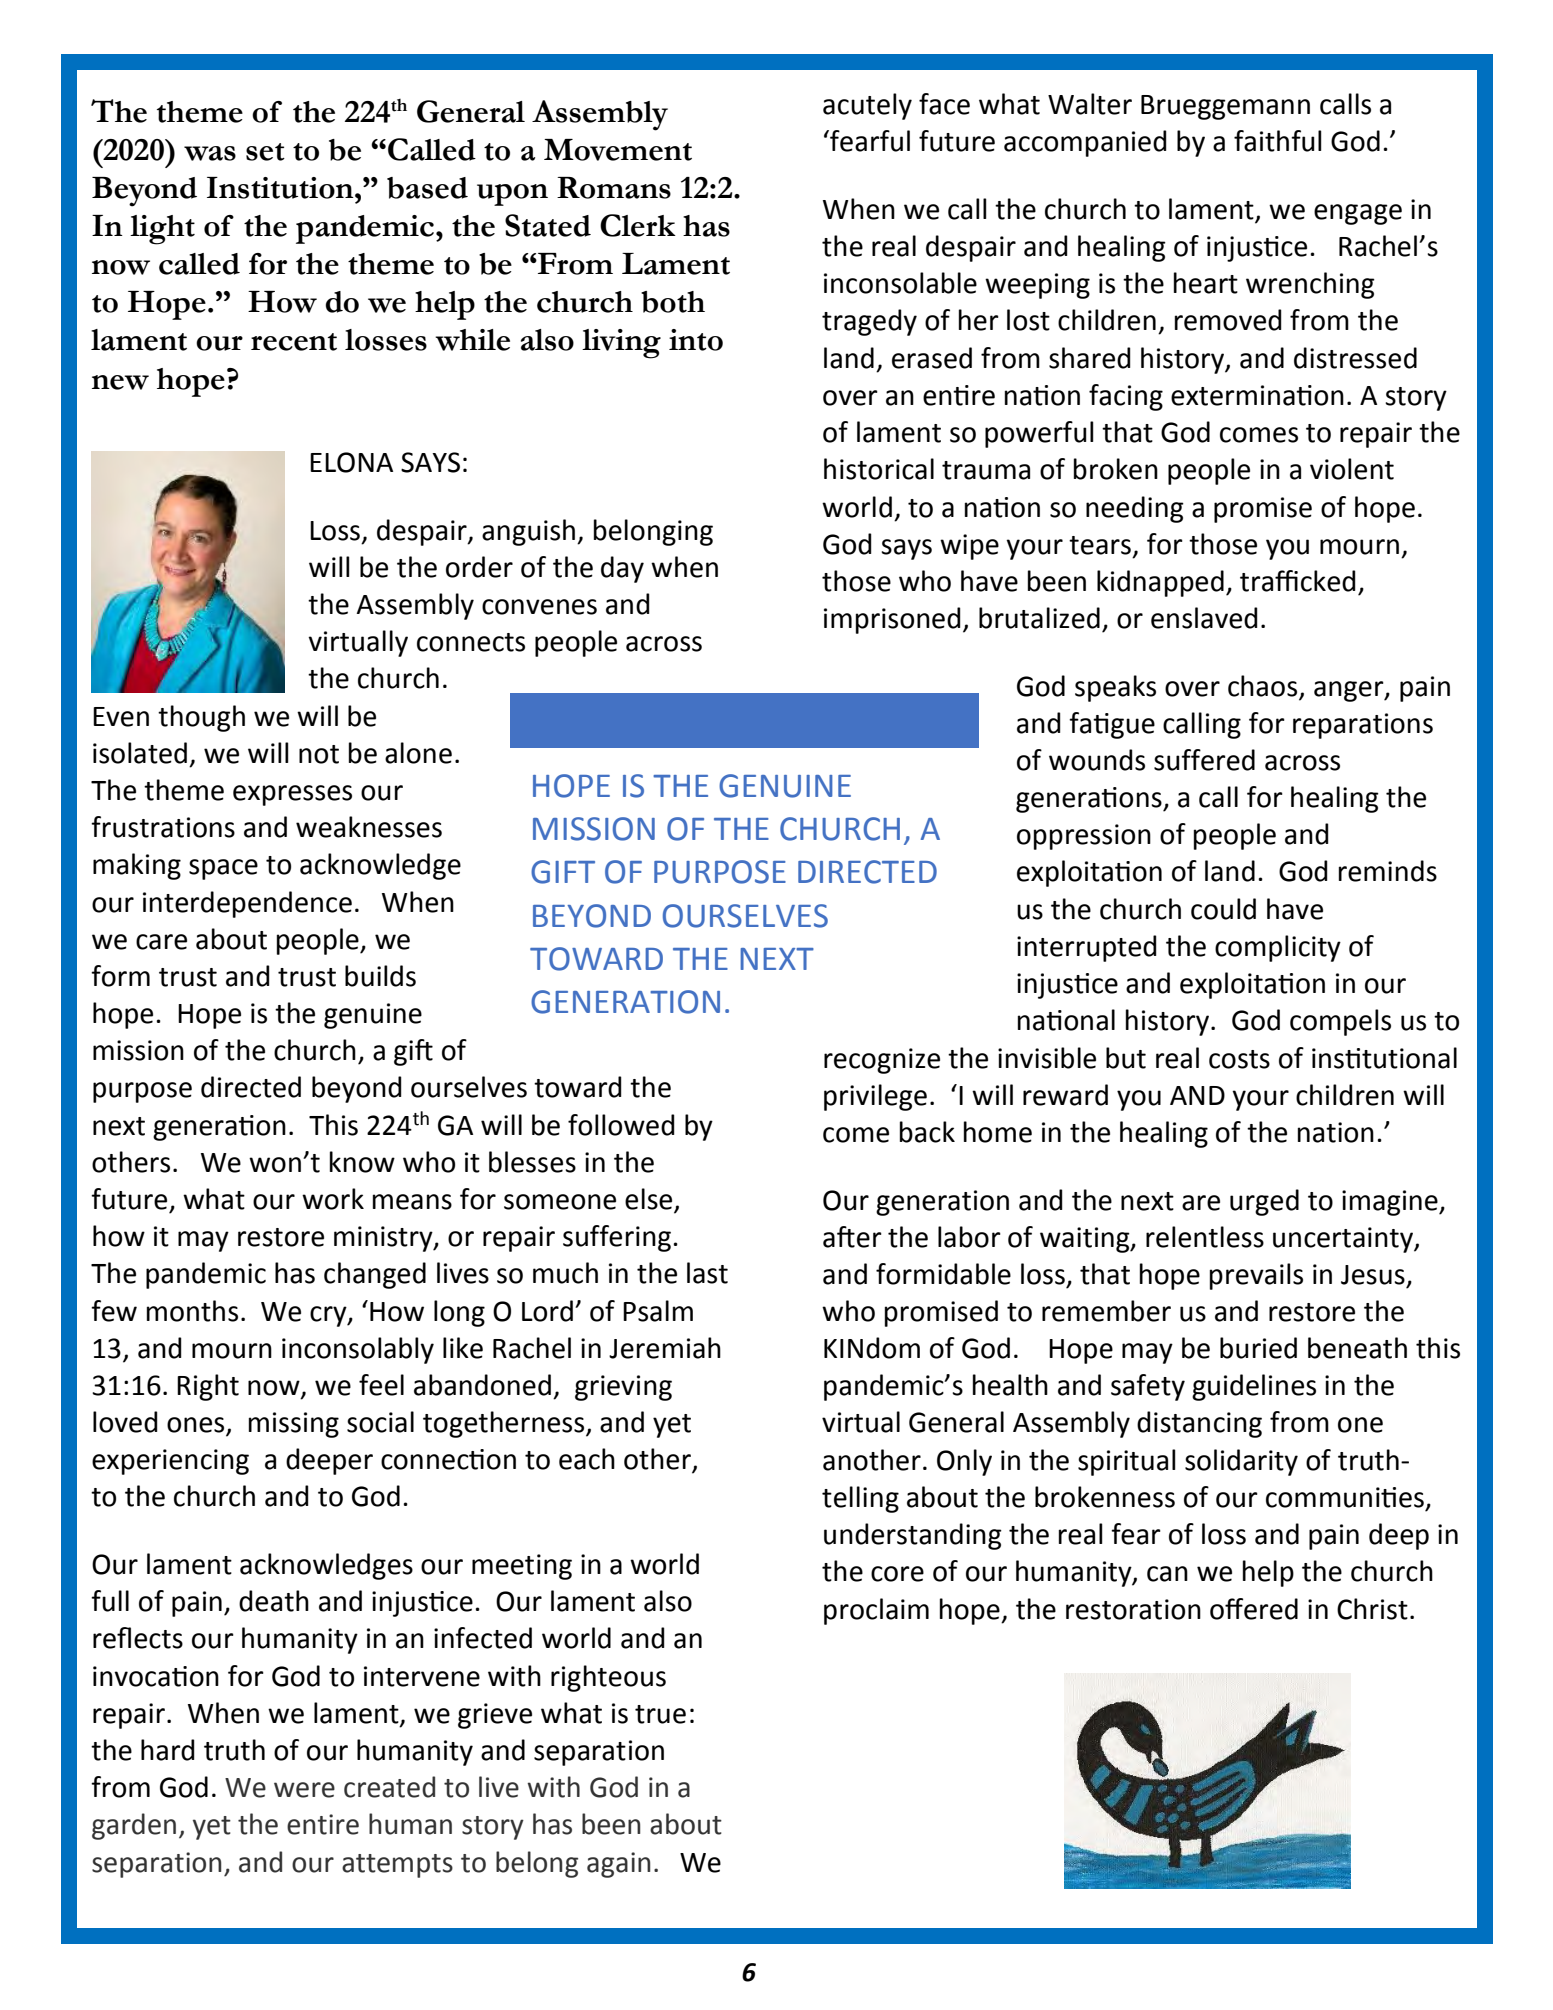  I want to click on faithful, so click(1278, 141).
